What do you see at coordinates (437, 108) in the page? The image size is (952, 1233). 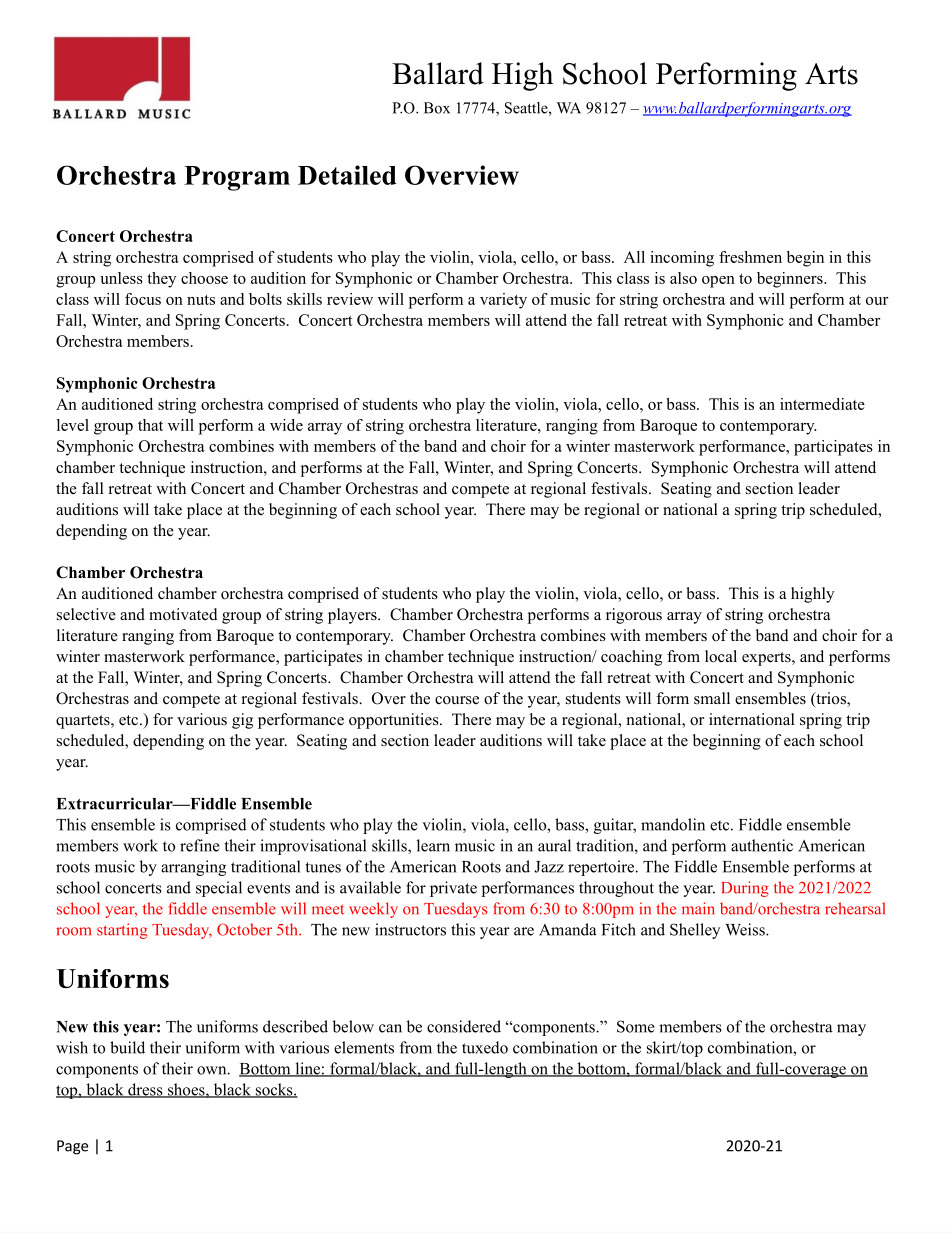 I see `Box` at bounding box center [437, 108].
